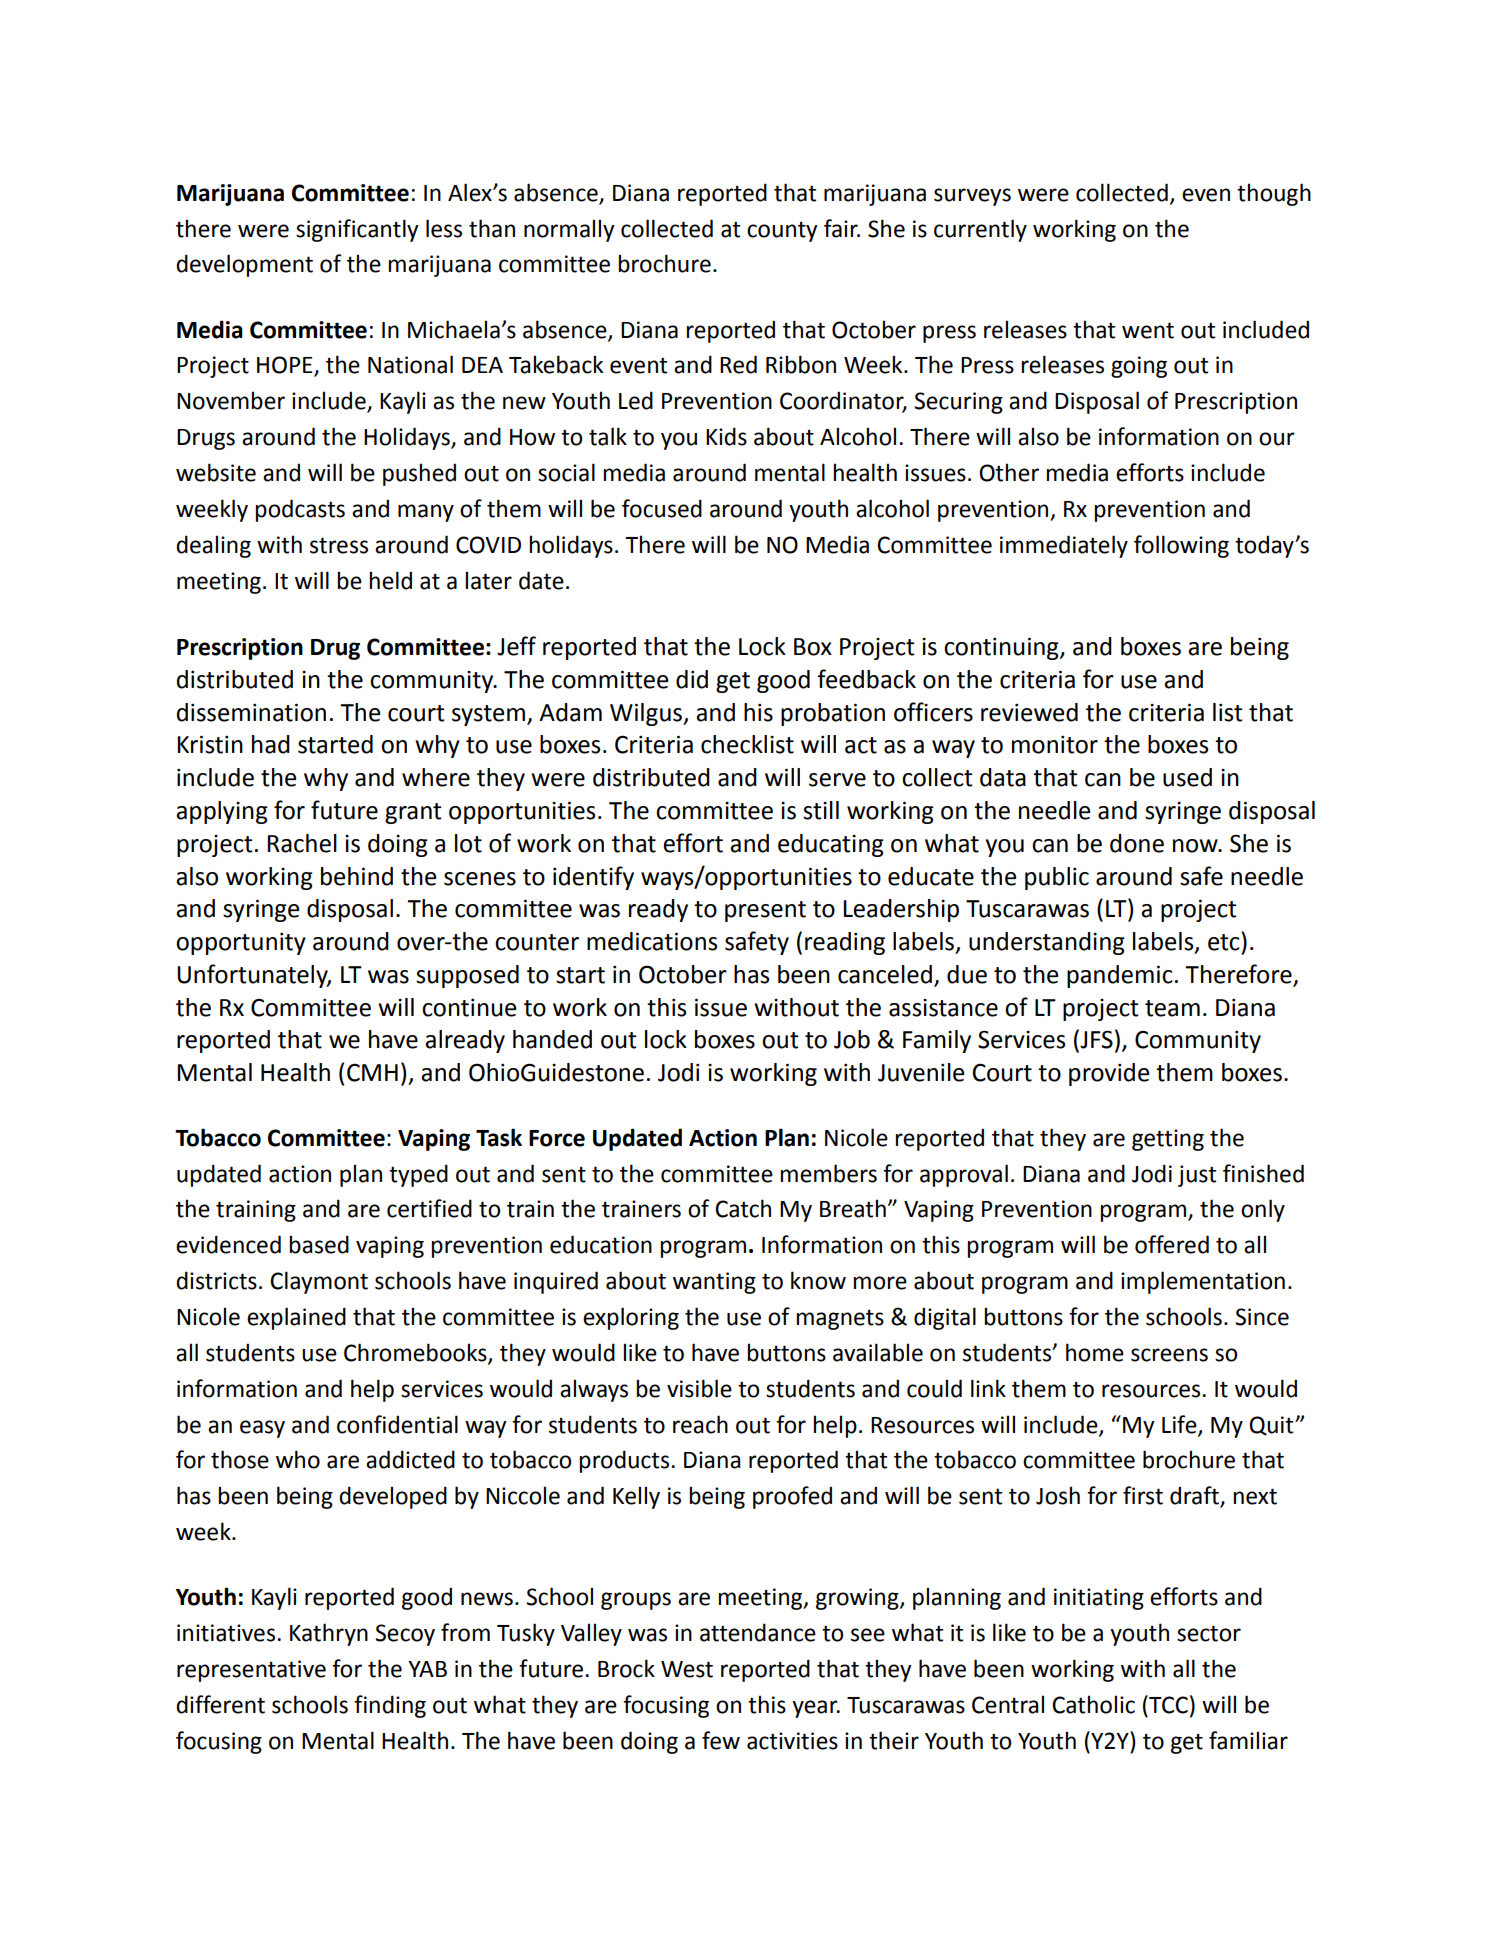  What do you see at coordinates (692, 679) in the image?
I see `did` at bounding box center [692, 679].
